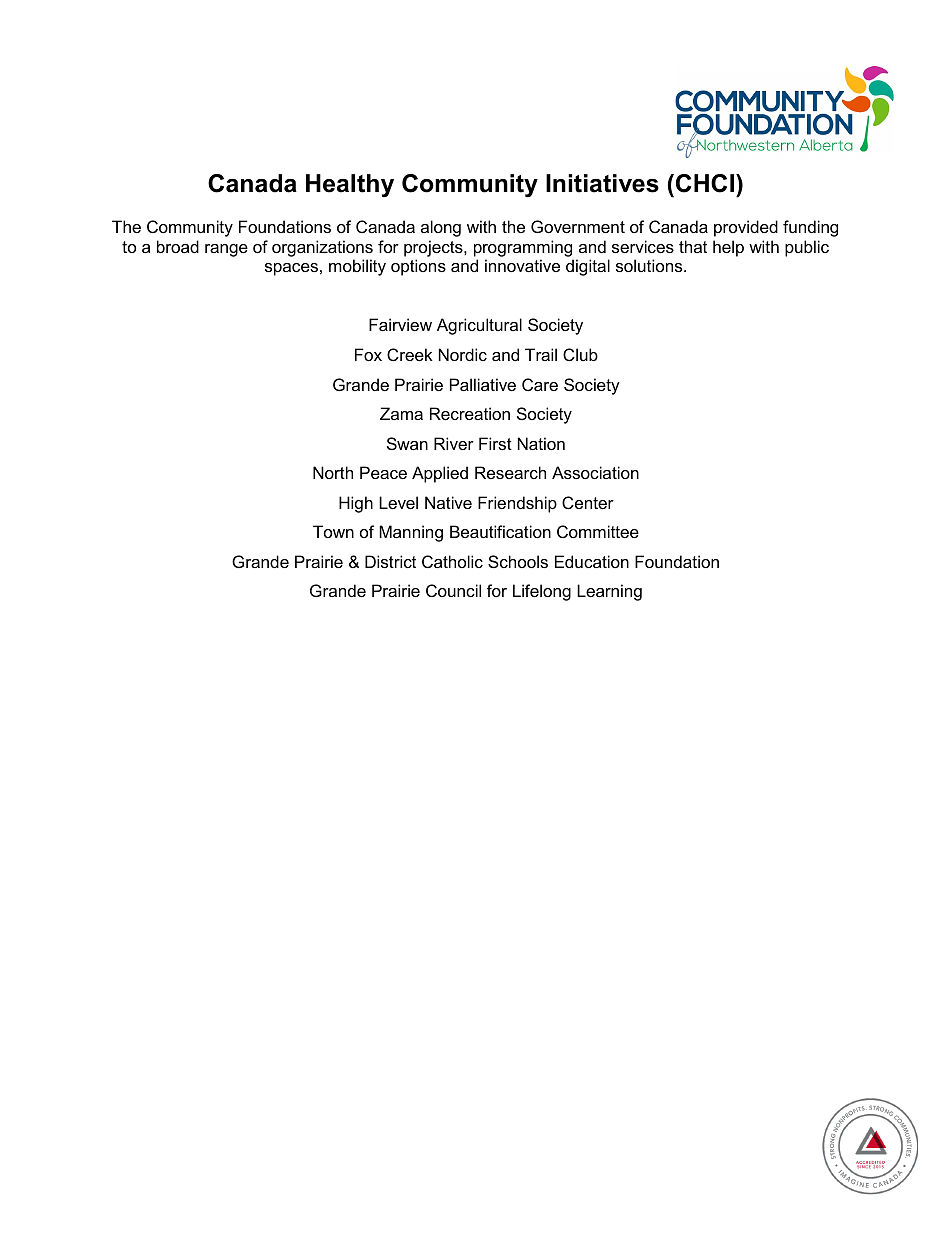 The width and height of the page is (952, 1233). I want to click on Council, so click(453, 590).
